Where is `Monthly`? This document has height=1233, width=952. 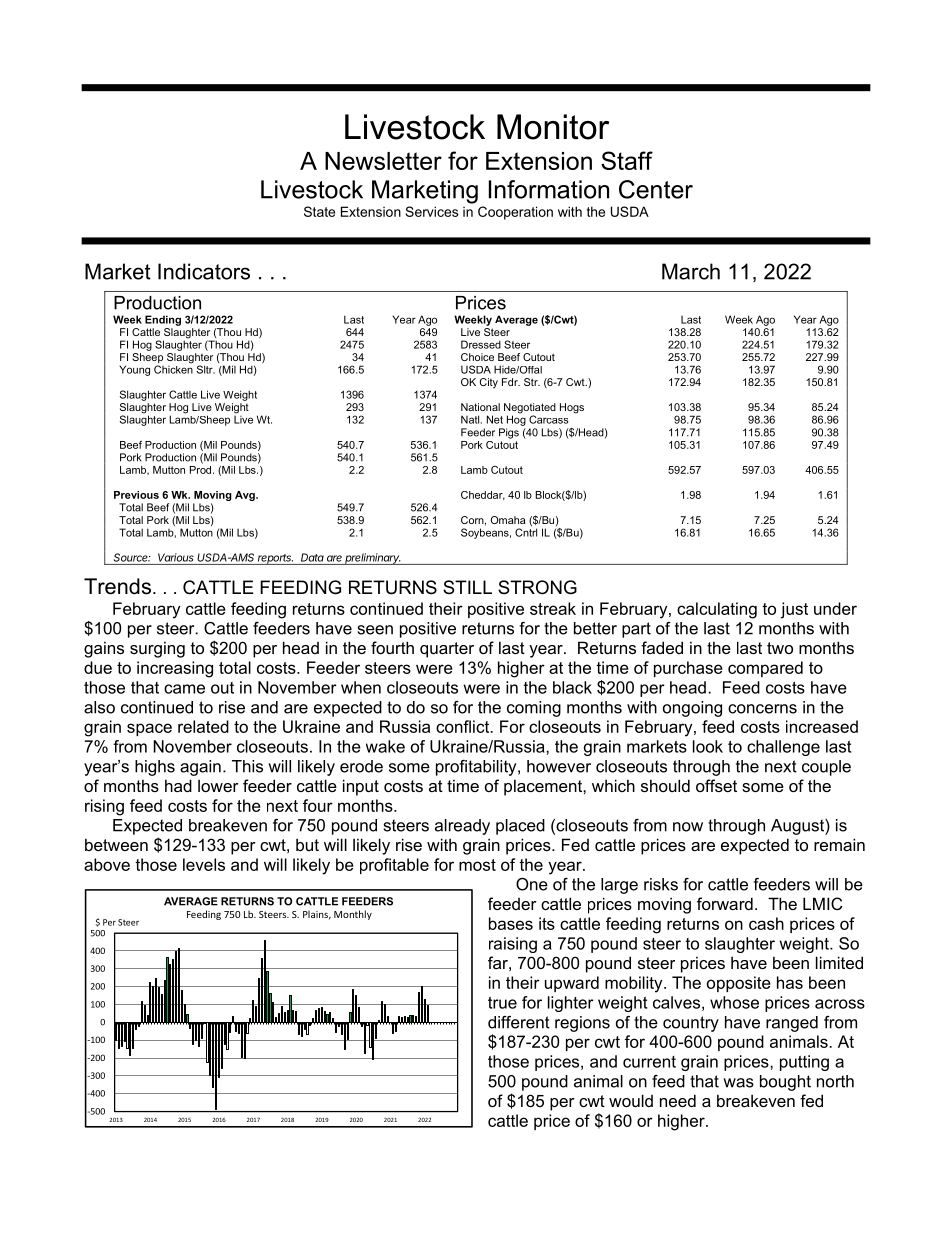 Monthly is located at coordinates (353, 915).
